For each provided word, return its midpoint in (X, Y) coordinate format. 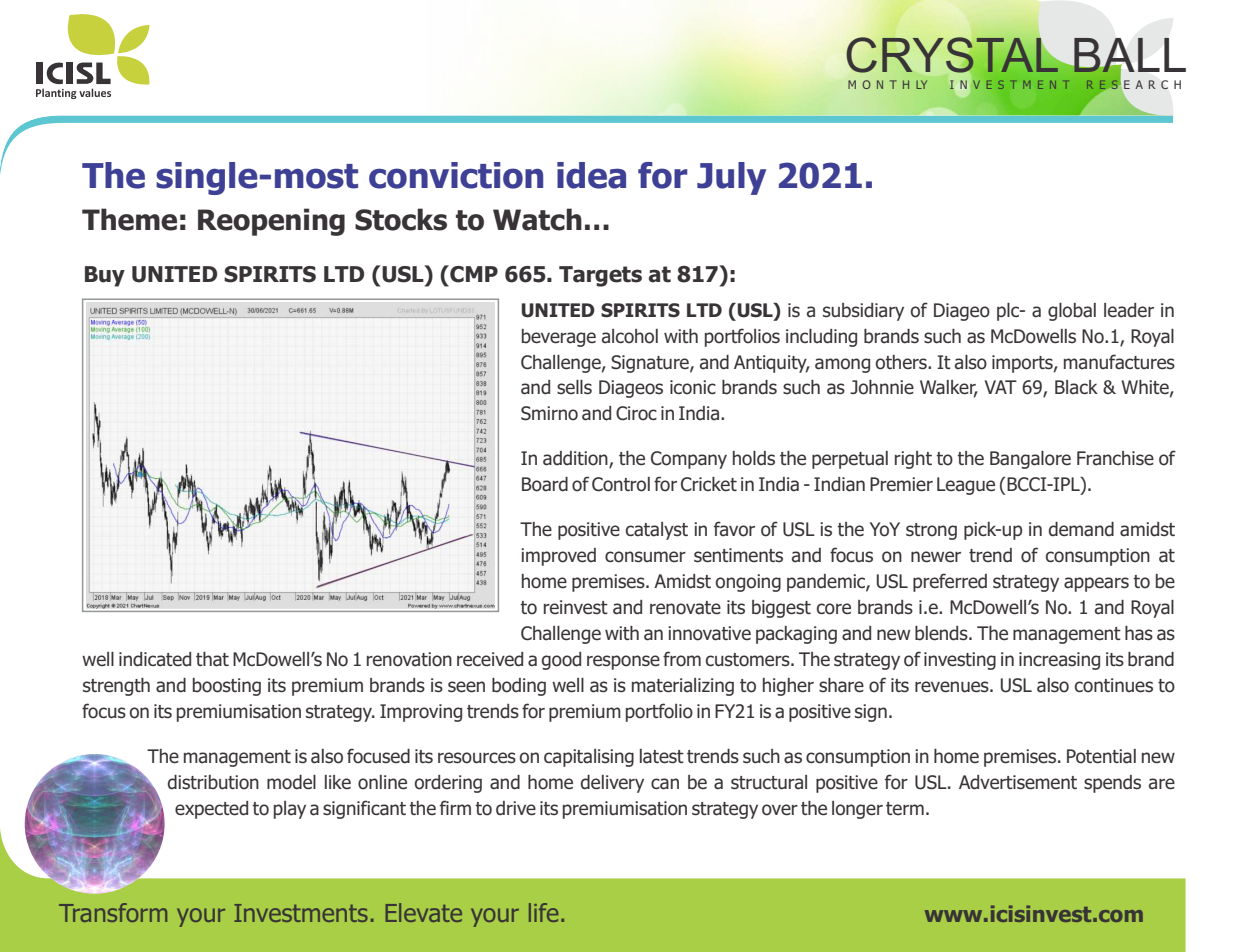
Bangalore (1030, 460)
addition (576, 459)
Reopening (271, 222)
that (212, 659)
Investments (301, 913)
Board (545, 484)
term (905, 808)
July (731, 178)
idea (591, 175)
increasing (1059, 661)
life (543, 912)
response (623, 662)
